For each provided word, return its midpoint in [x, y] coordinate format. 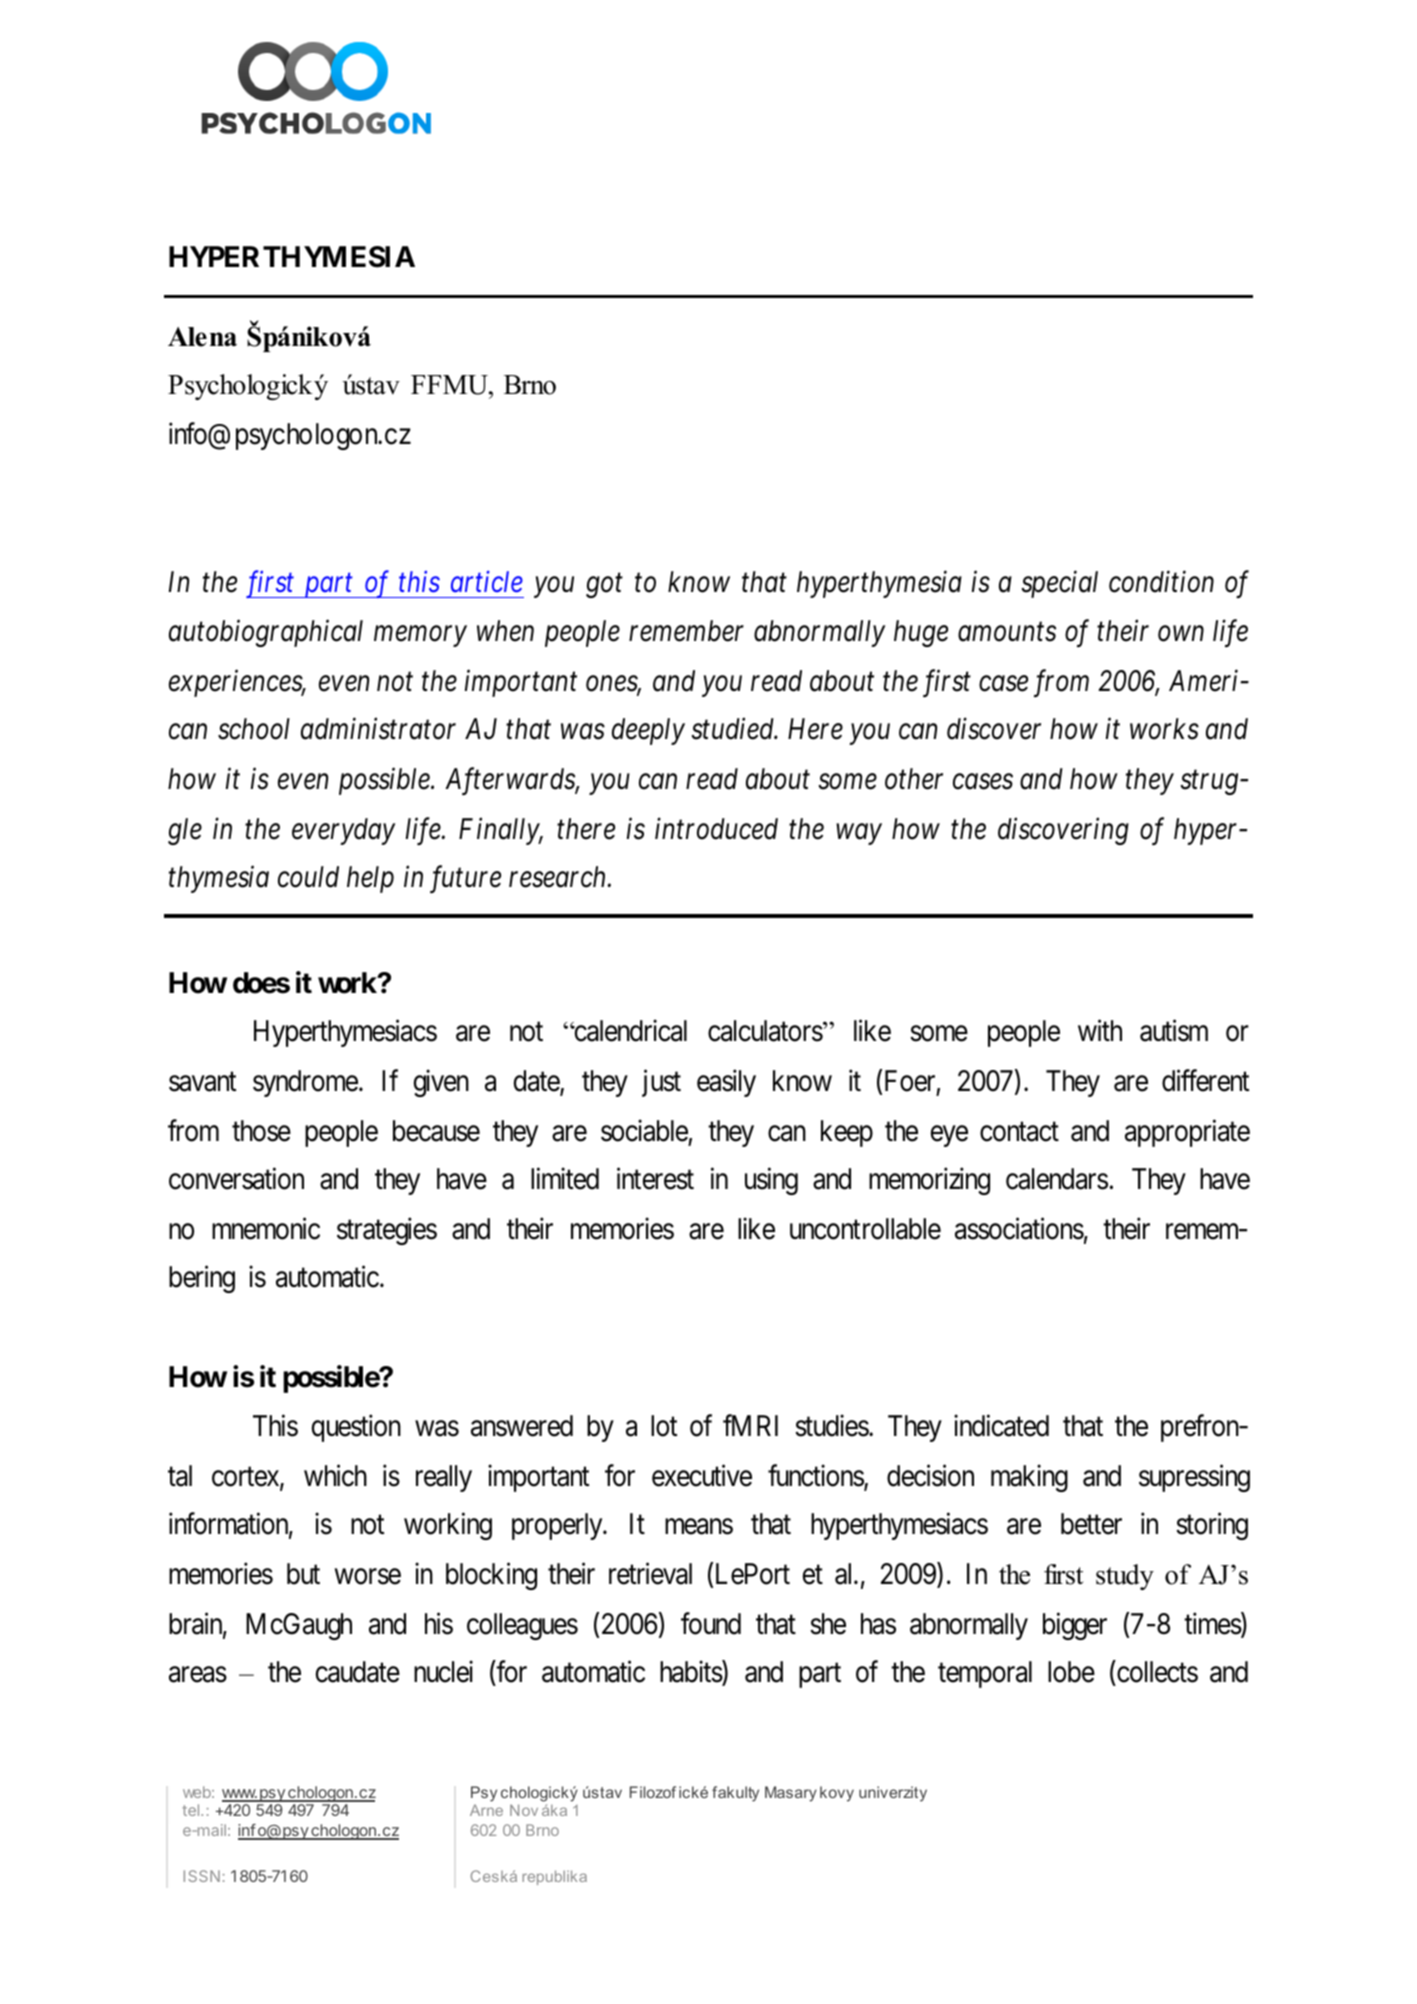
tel [190, 1810]
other [914, 779]
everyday [343, 831]
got [604, 586]
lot [664, 1426]
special [1059, 584]
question [356, 1428]
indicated [1001, 1425]
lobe [1071, 1672]
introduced [716, 829]
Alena [202, 337]
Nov [524, 1810]
